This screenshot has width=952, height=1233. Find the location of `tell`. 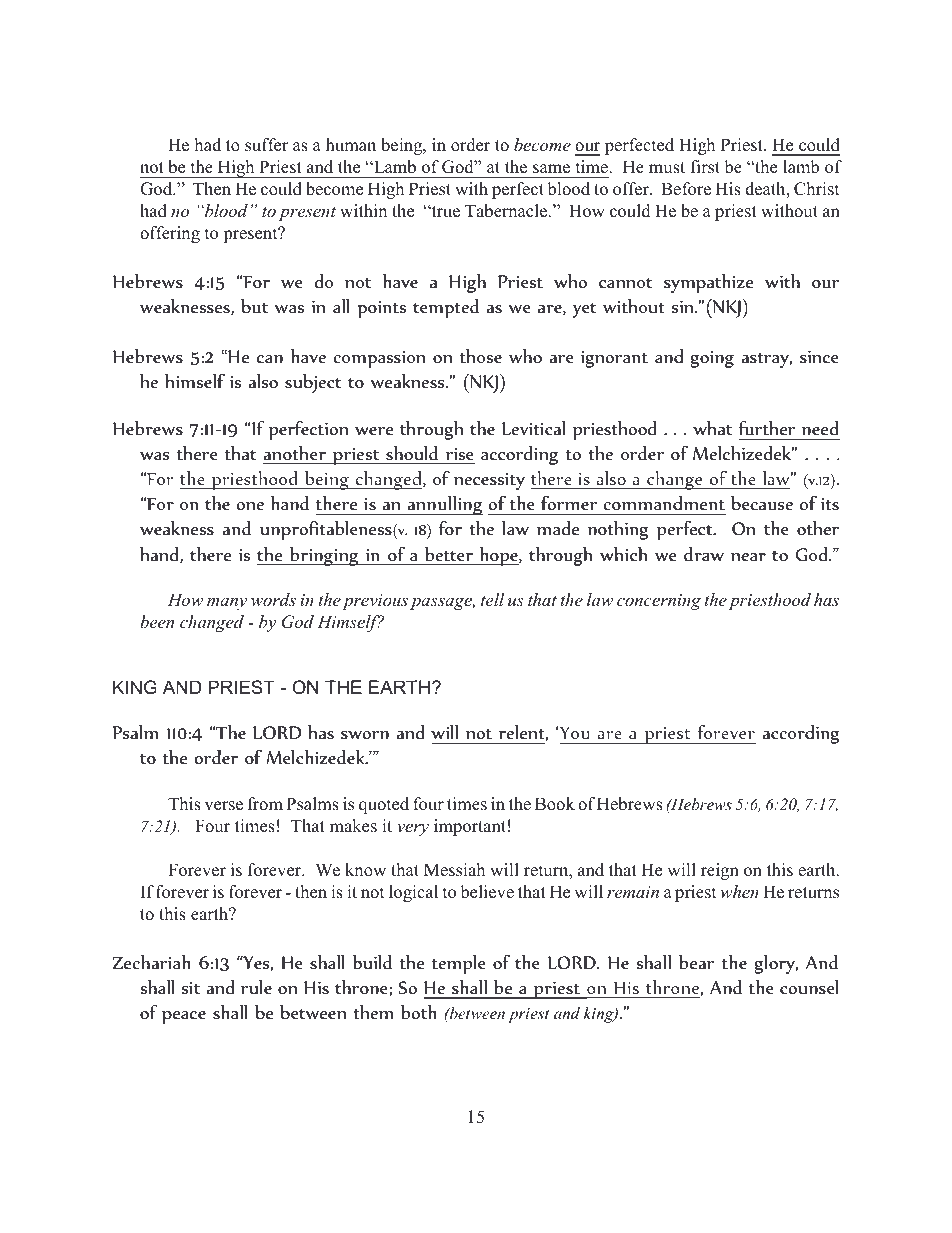

tell is located at coordinates (492, 600).
